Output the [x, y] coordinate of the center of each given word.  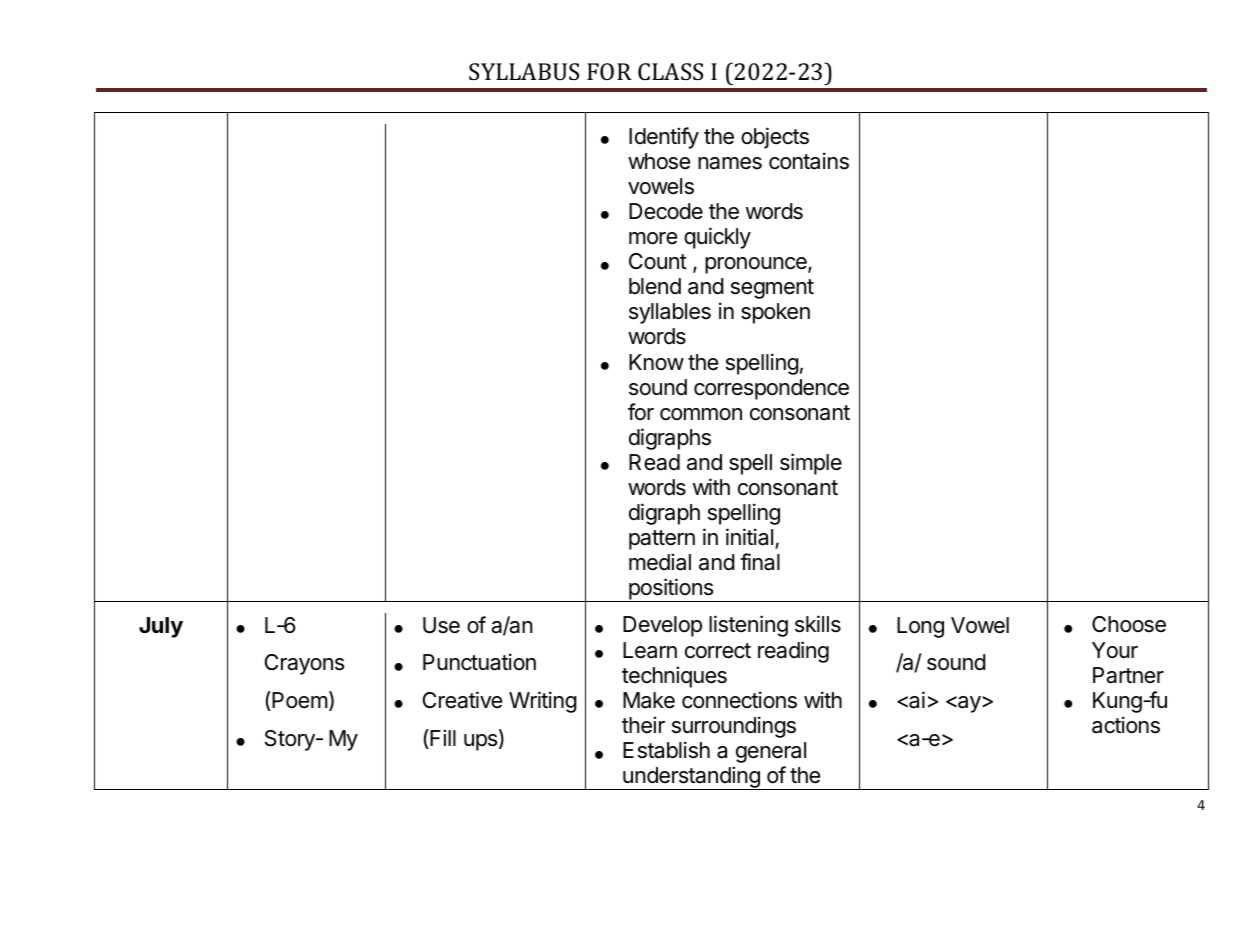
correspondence [771, 389]
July [161, 627]
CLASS [670, 71]
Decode [666, 211]
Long [920, 627]
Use [441, 625]
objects [775, 138]
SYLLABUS [524, 71]
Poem [299, 701]
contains [809, 161]
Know [656, 362]
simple [811, 464]
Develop [662, 626]
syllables [670, 313]
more [653, 238]
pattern [662, 540]
